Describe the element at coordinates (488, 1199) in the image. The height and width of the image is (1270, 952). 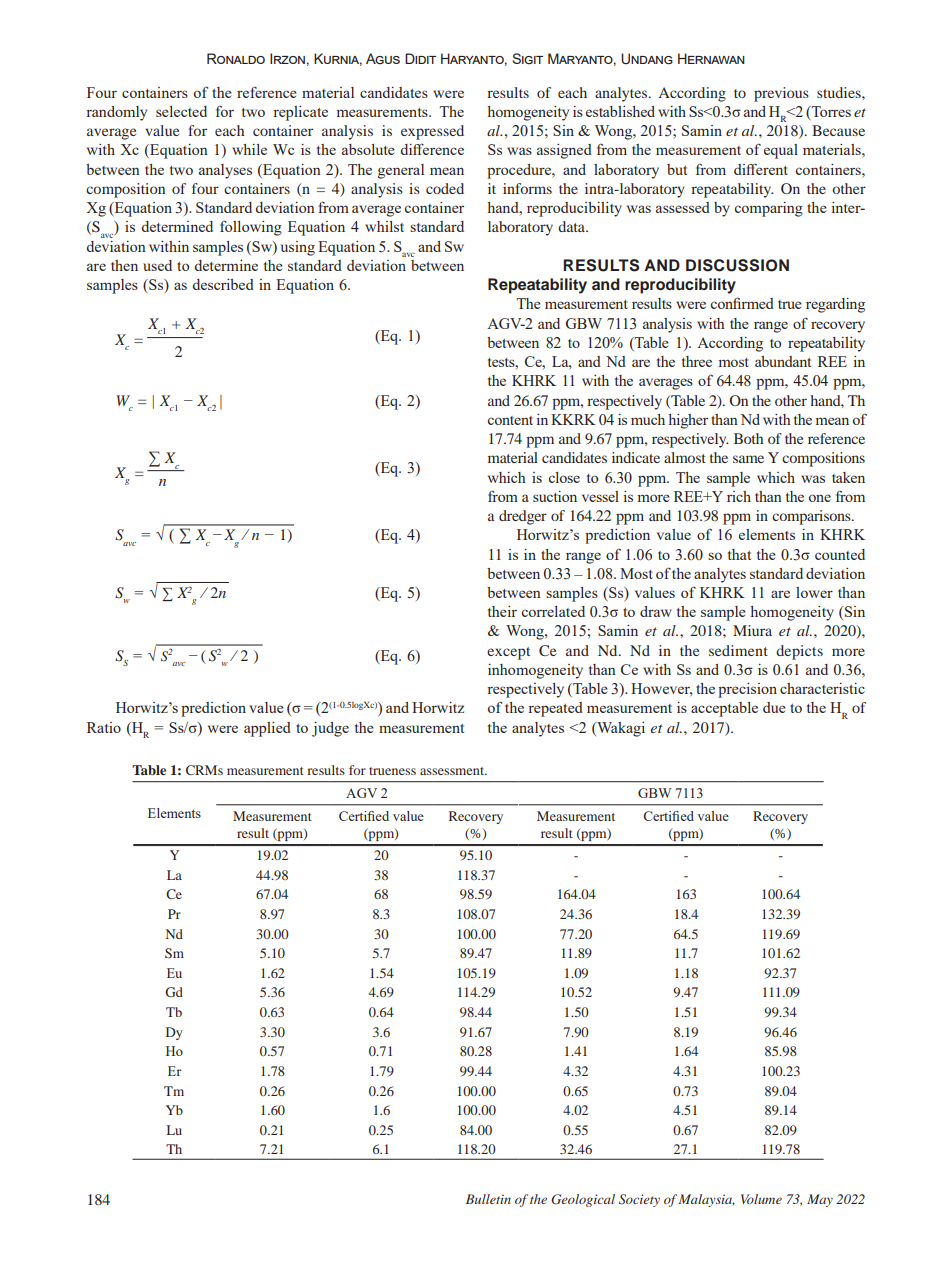
I see `Bulletin` at that location.
